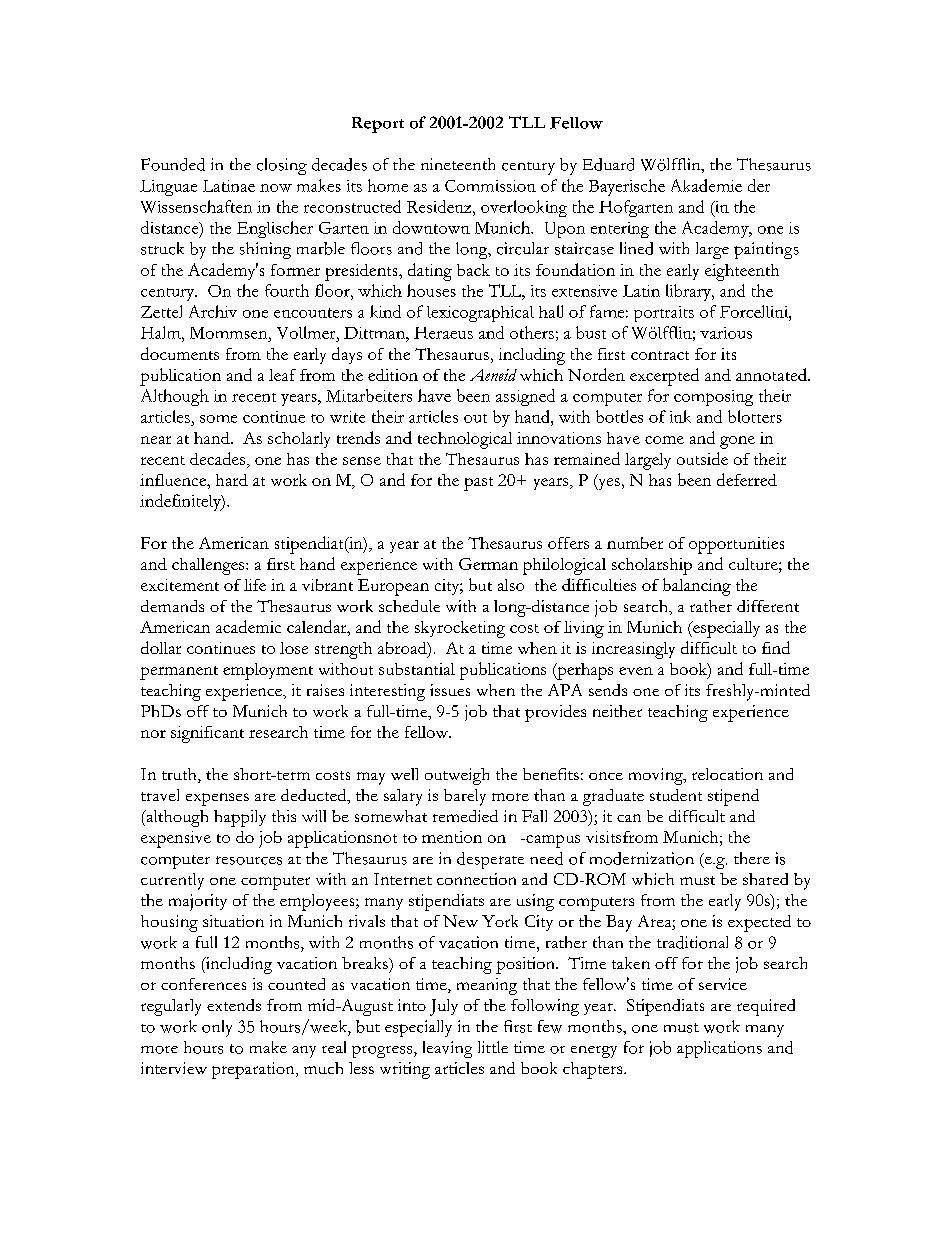  Describe the element at coordinates (282, 166) in the image. I see `closing` at that location.
